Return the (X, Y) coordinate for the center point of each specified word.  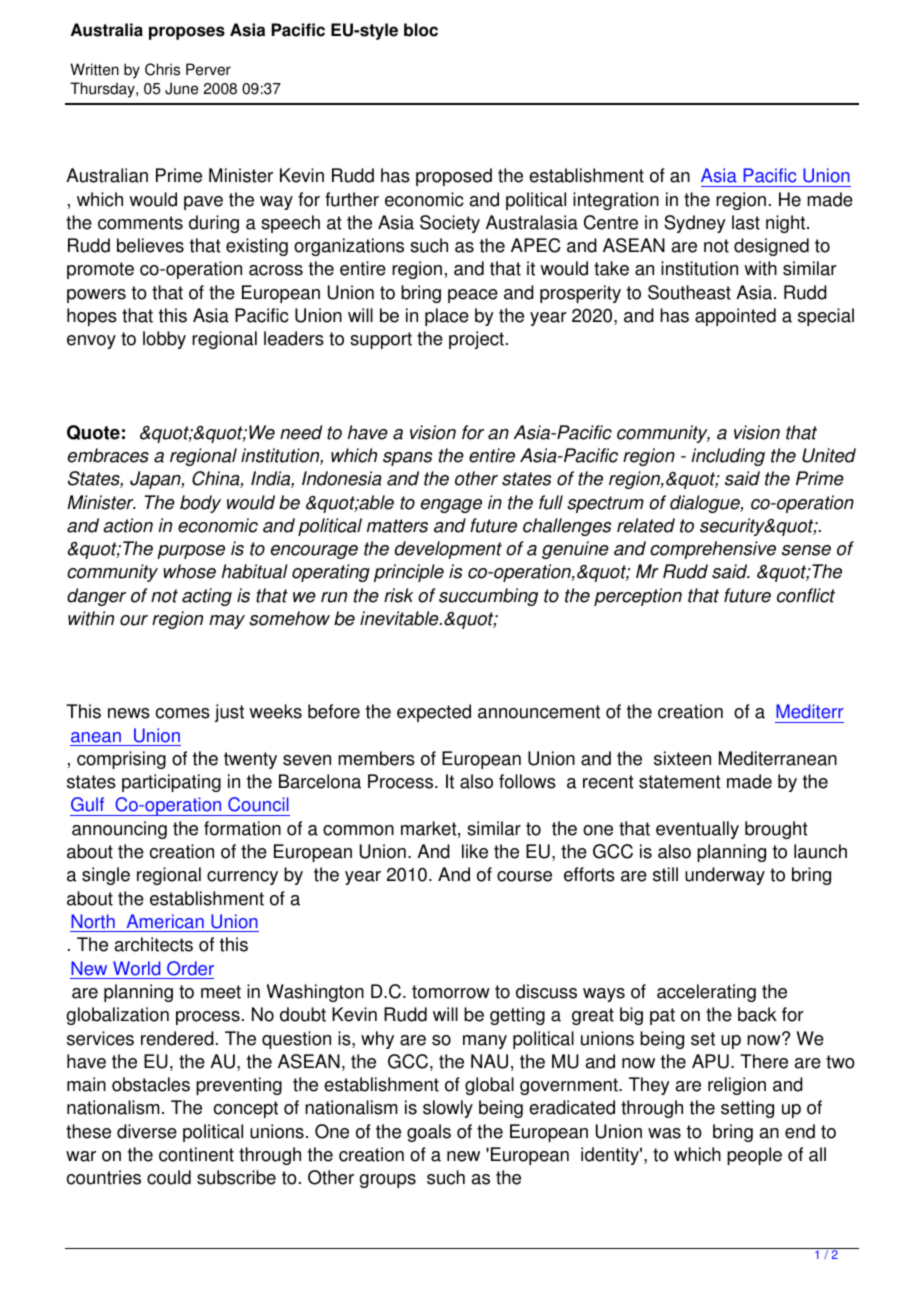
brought (776, 830)
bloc (421, 30)
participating (171, 783)
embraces (108, 455)
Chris (162, 69)
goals (429, 1133)
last (746, 222)
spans (407, 459)
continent (196, 1154)
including (728, 457)
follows (527, 781)
